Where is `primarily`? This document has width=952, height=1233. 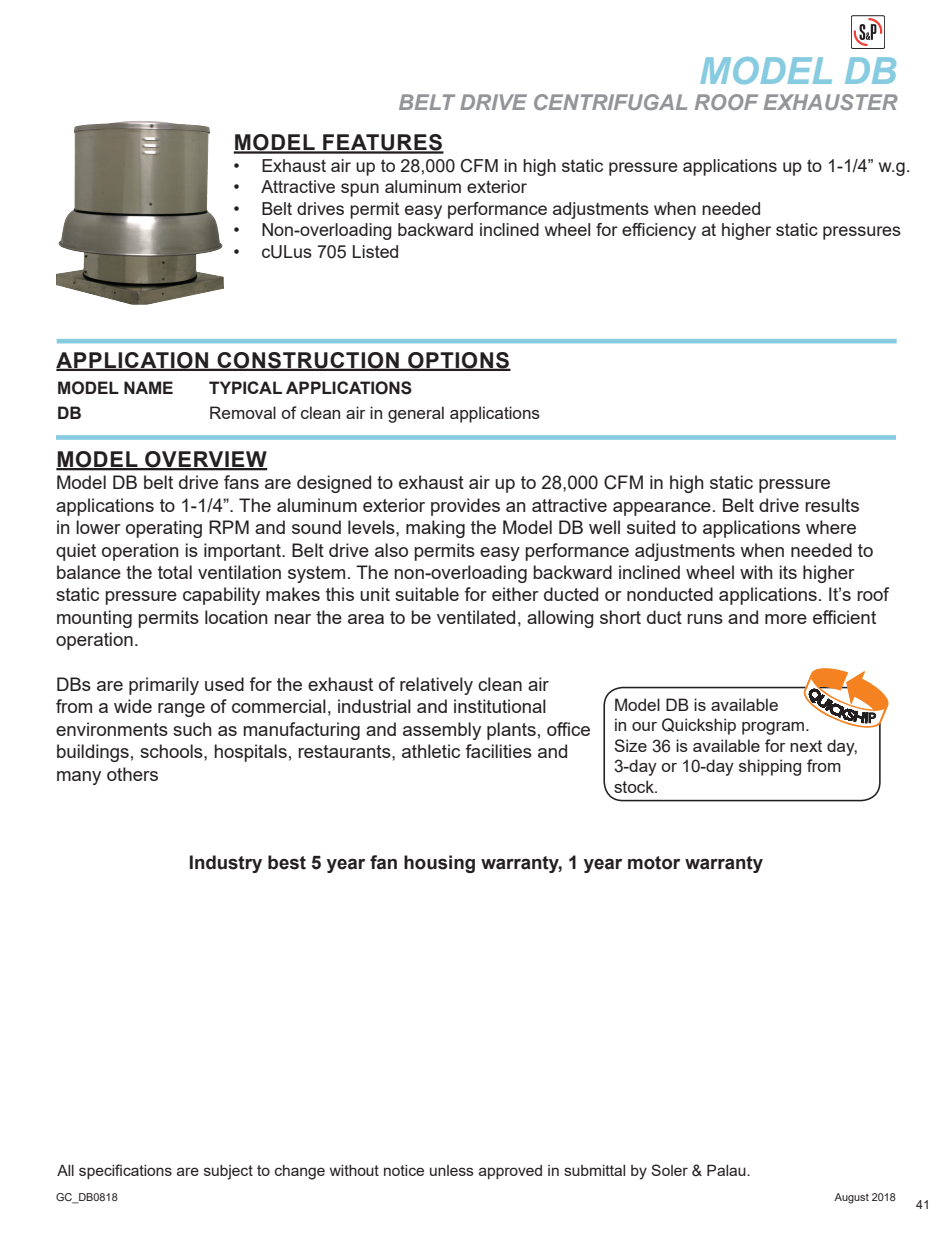 primarily is located at coordinates (164, 686).
